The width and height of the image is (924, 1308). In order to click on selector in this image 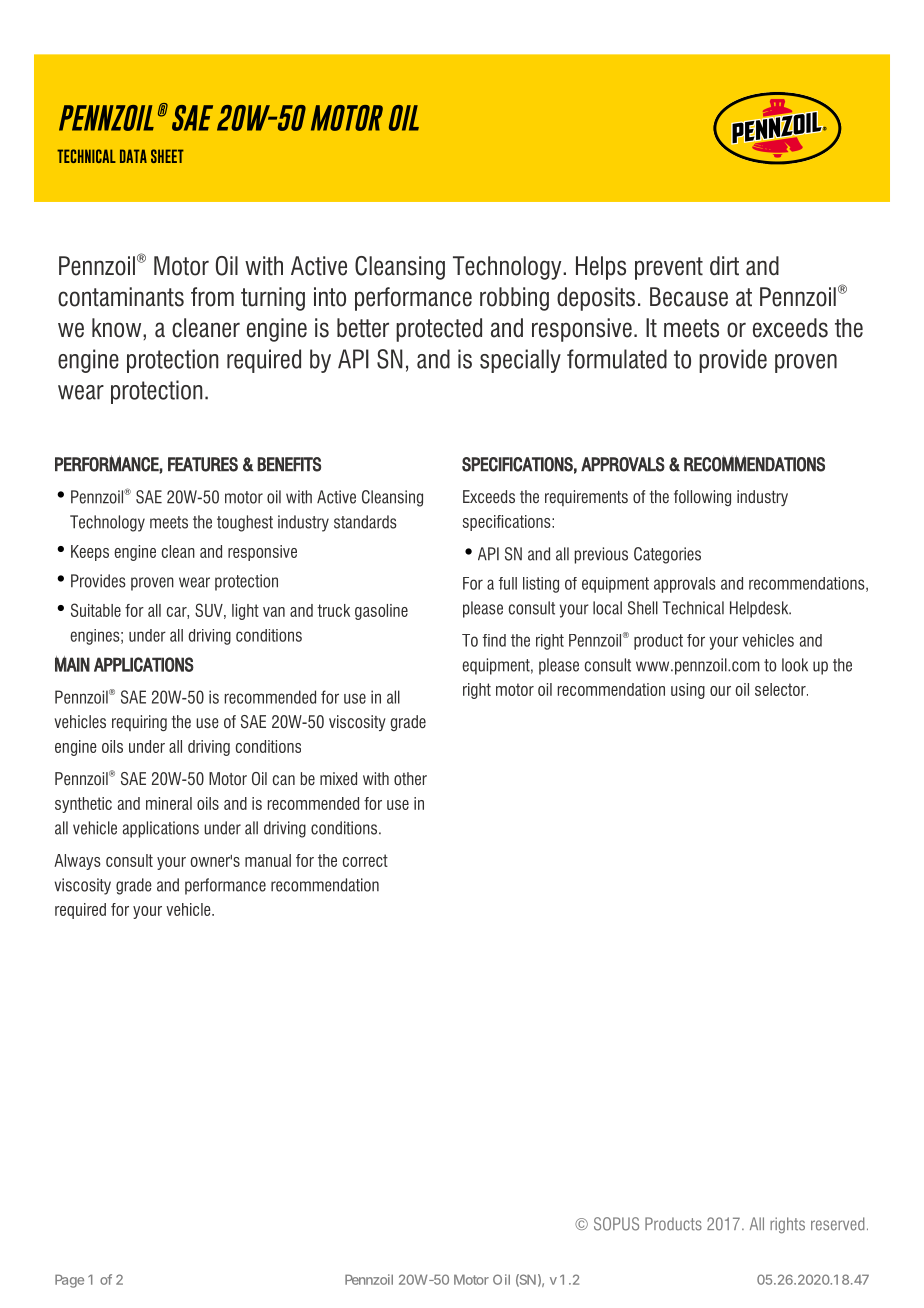, I will do `click(781, 689)`.
